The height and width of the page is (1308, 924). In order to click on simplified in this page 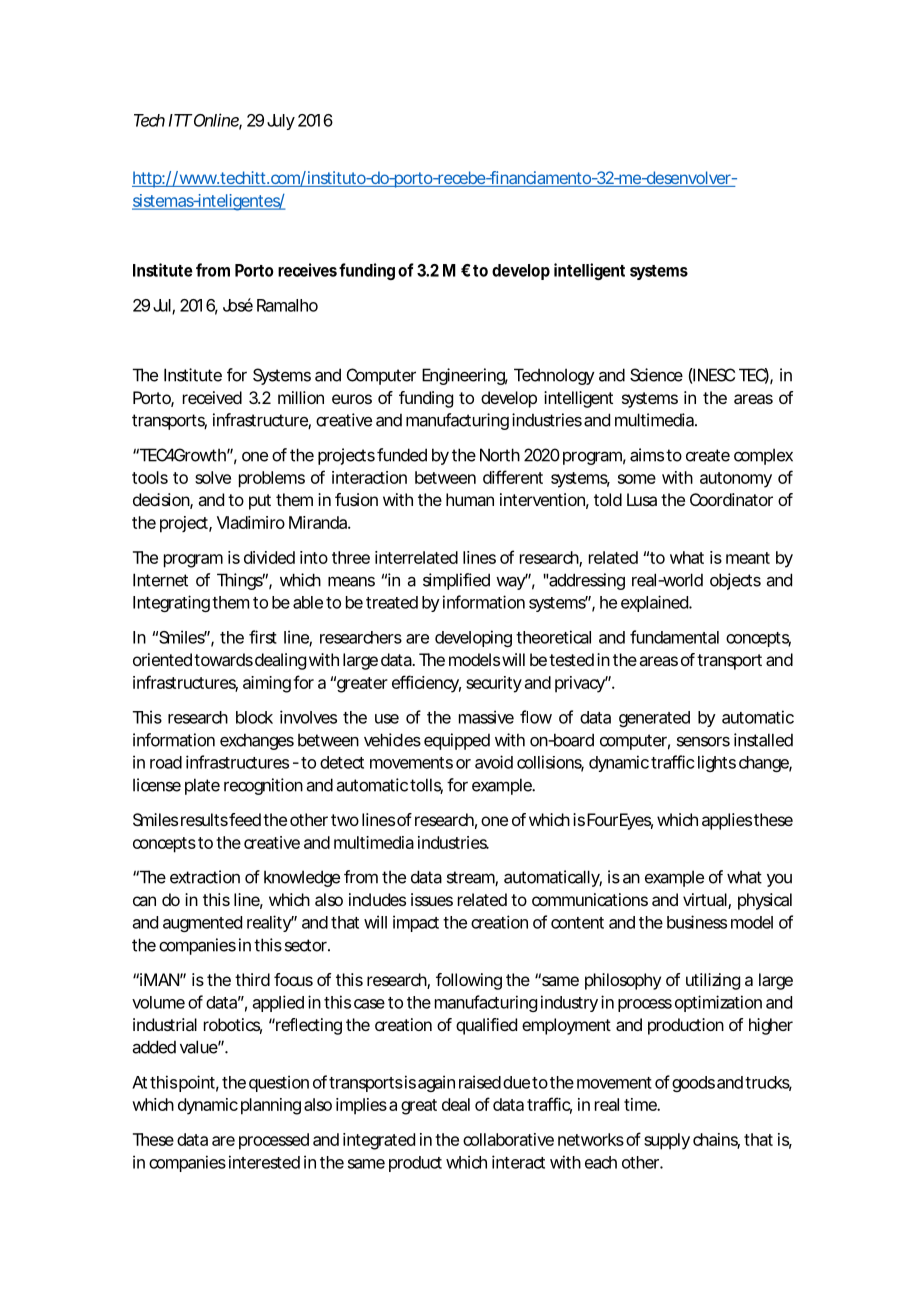, I will do `click(456, 581)`.
